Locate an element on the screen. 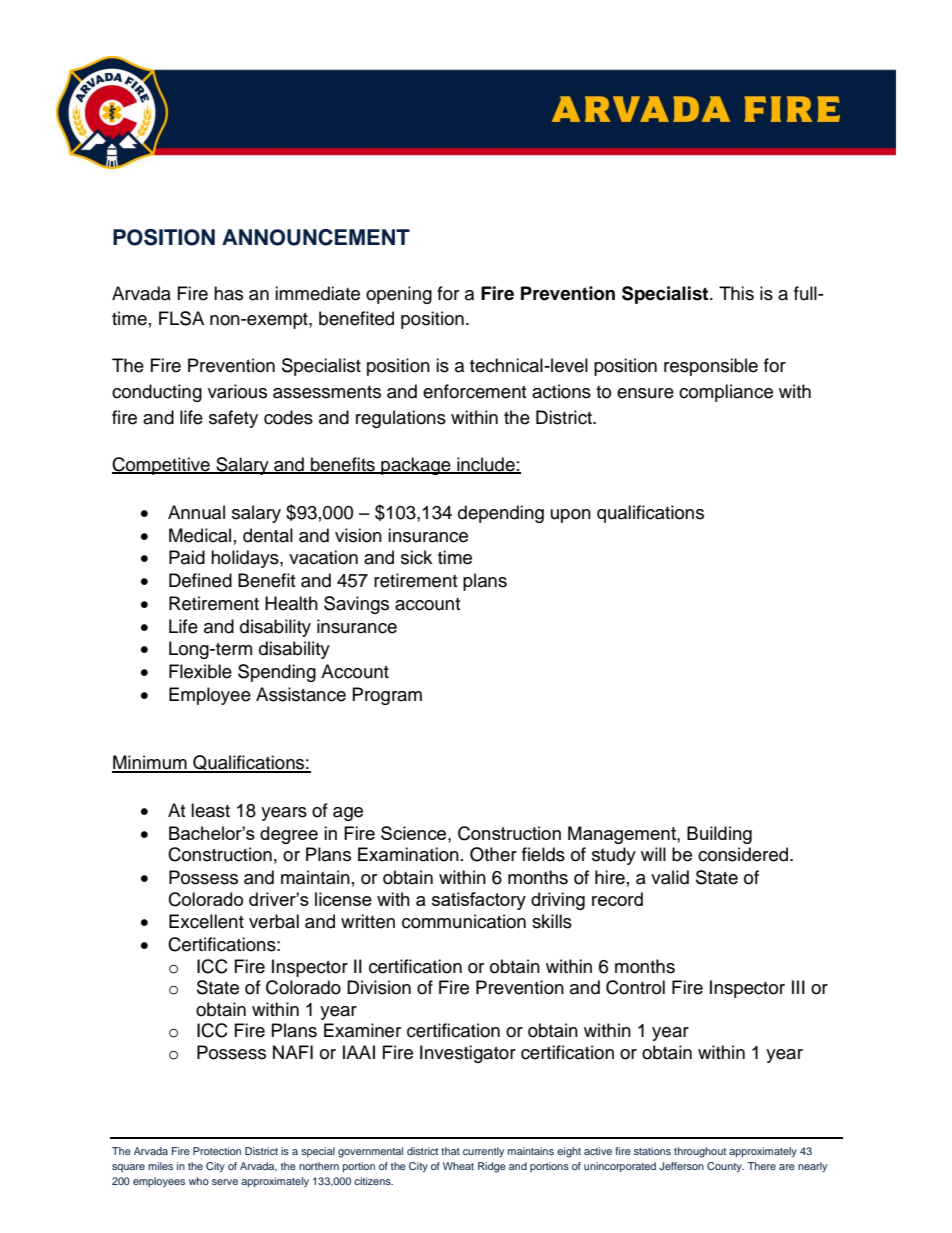 Image resolution: width=952 pixels, height=1233 pixels. has is located at coordinates (228, 293).
